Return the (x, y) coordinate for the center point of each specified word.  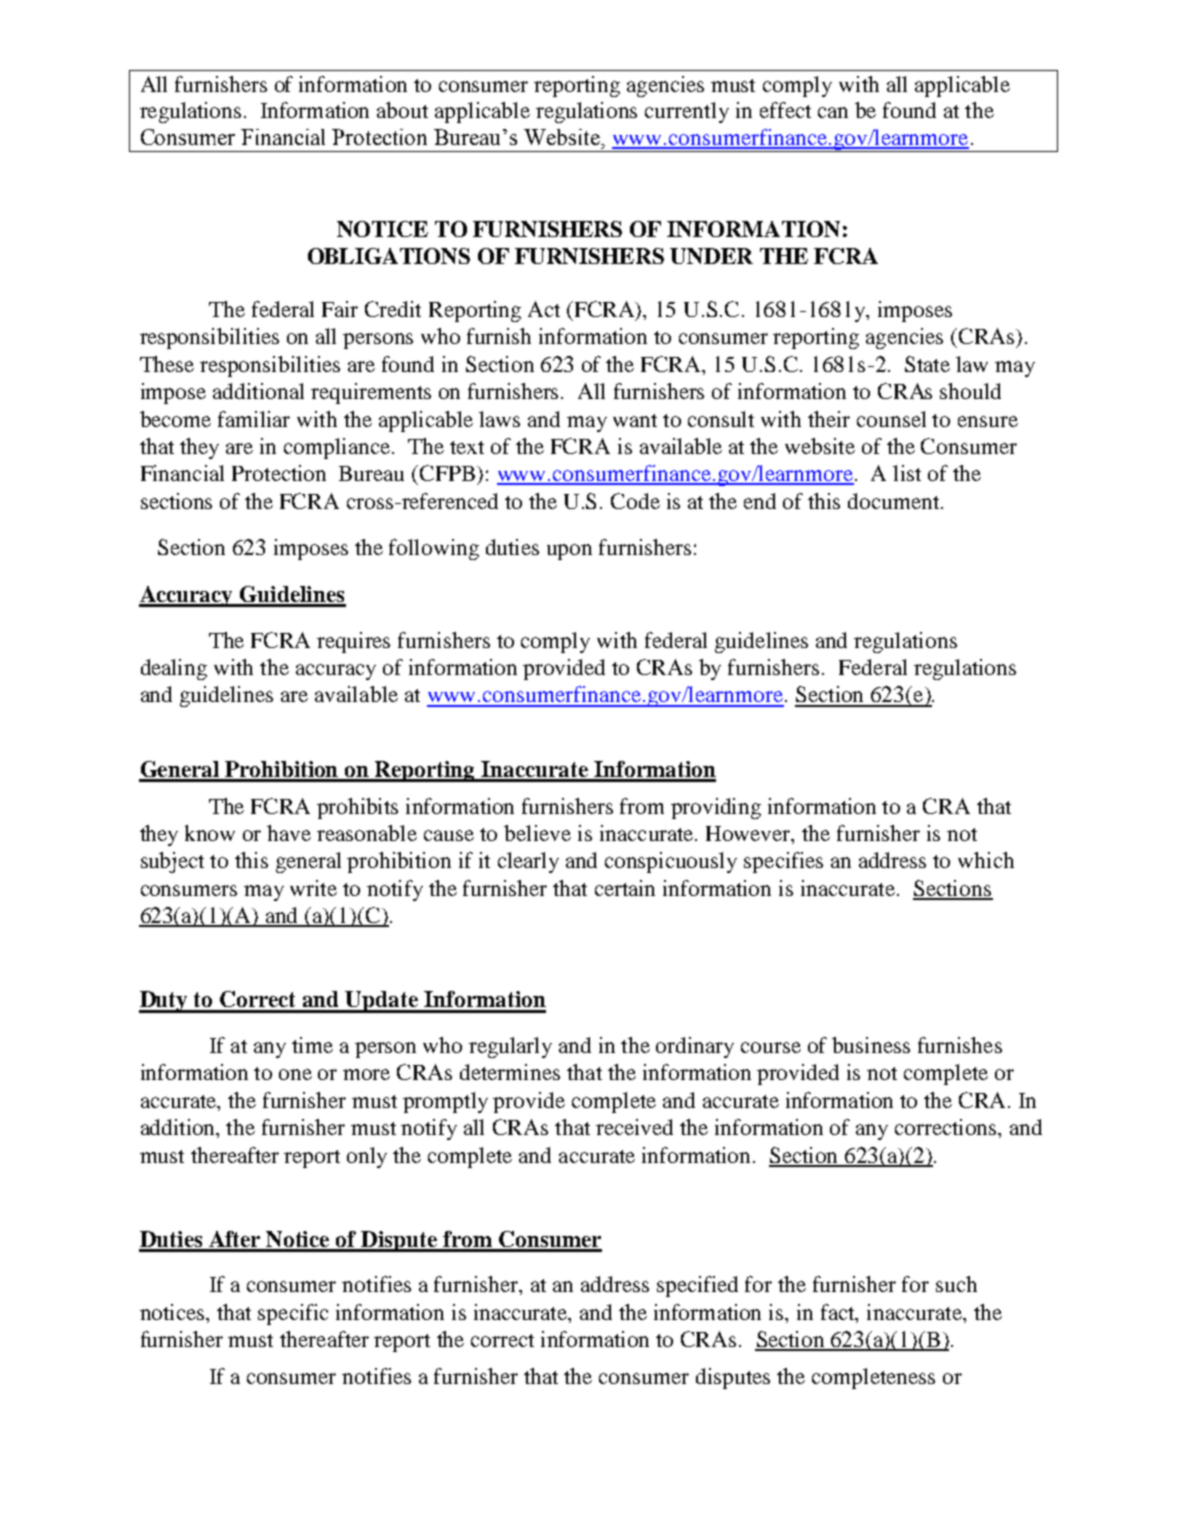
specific (293, 1314)
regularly (510, 1047)
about (402, 110)
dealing (174, 669)
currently (687, 112)
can (833, 112)
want (635, 420)
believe (537, 833)
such (956, 1284)
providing (716, 808)
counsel (891, 419)
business (871, 1045)
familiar (254, 419)
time (312, 1045)
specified (697, 1286)
